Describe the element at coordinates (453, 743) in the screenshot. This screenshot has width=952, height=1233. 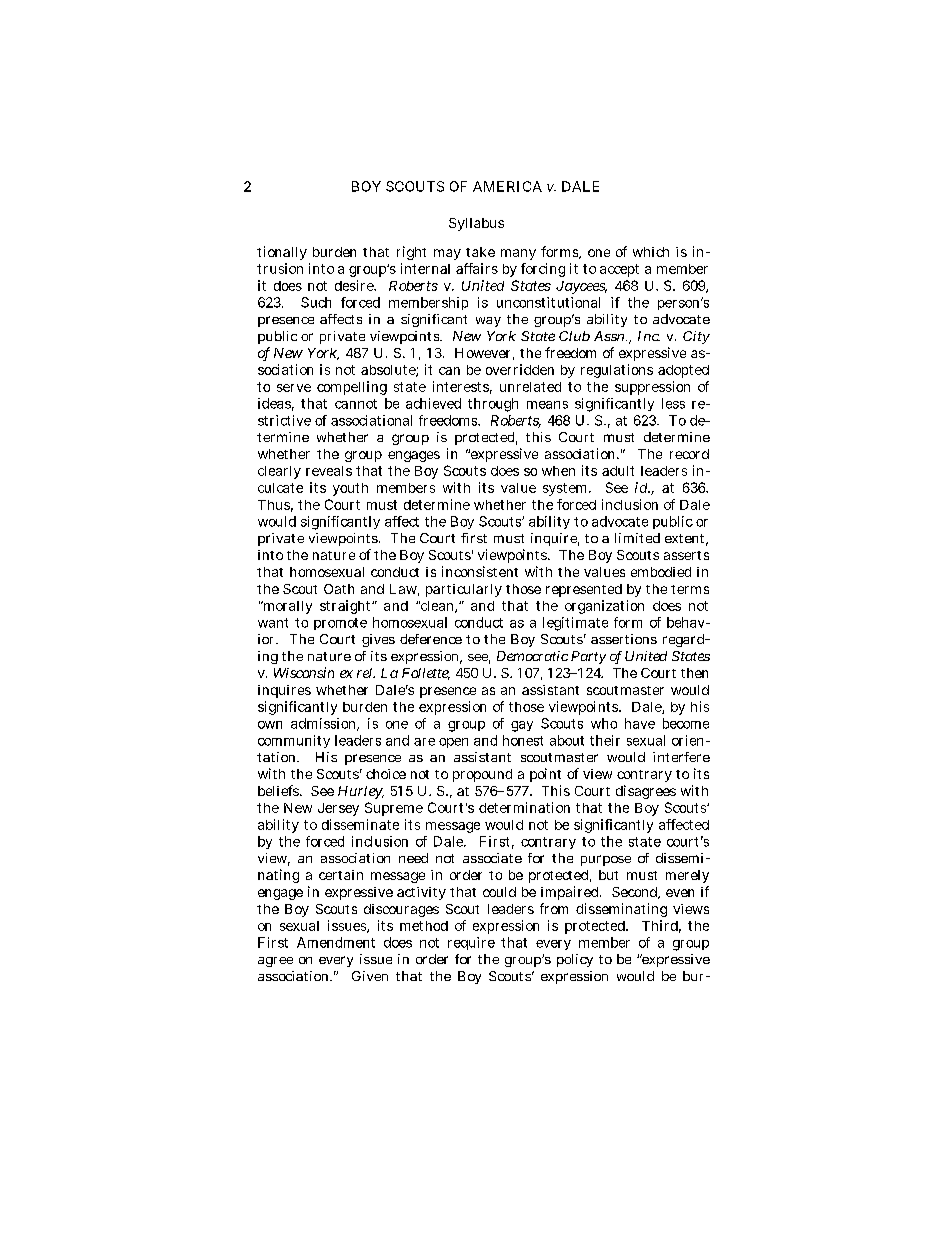
I see `open` at that location.
